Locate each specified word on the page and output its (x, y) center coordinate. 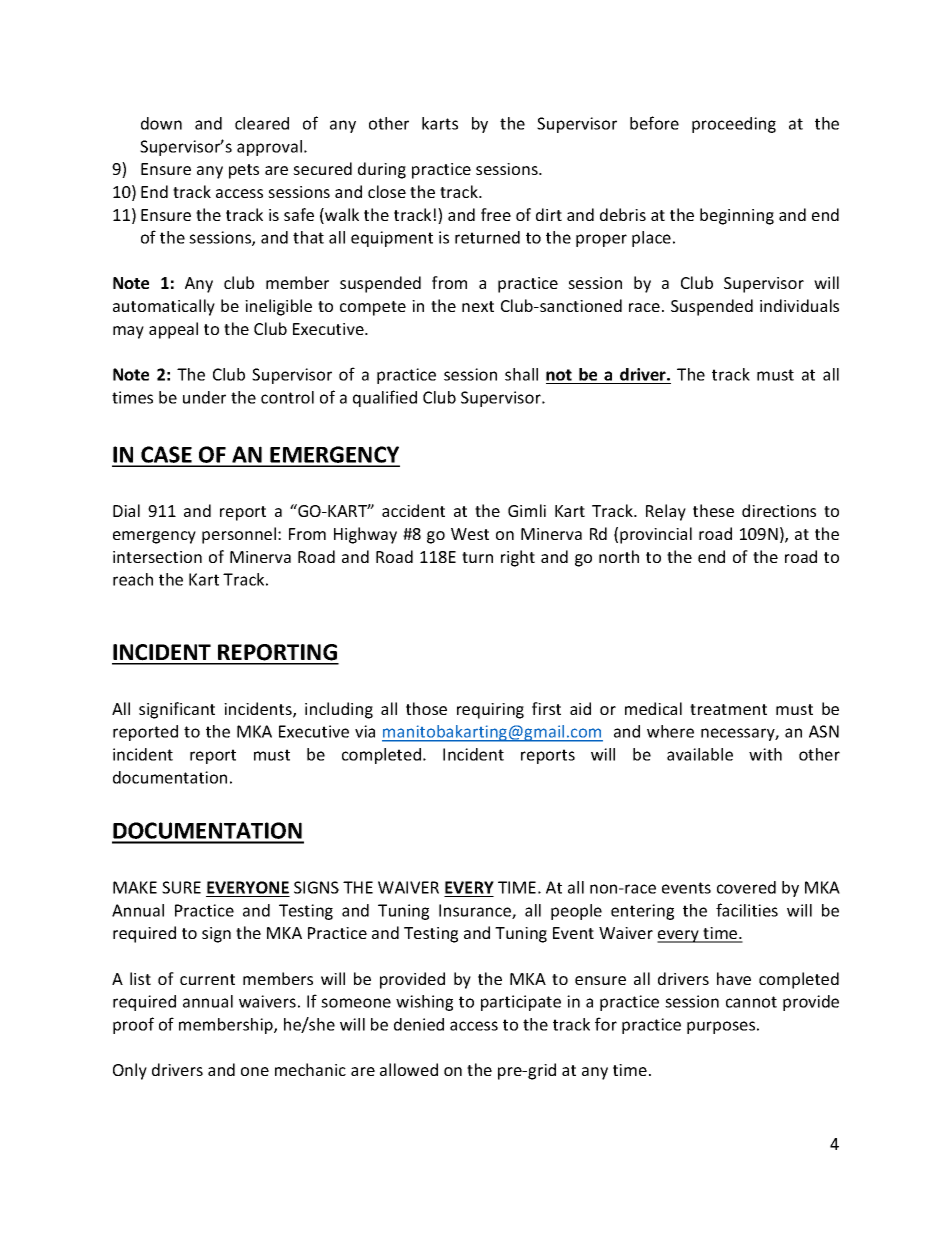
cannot (751, 1002)
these (713, 510)
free (496, 214)
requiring (490, 711)
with (765, 754)
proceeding (734, 125)
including (339, 710)
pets (244, 171)
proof (133, 1025)
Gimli (527, 510)
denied (419, 1024)
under (204, 397)
